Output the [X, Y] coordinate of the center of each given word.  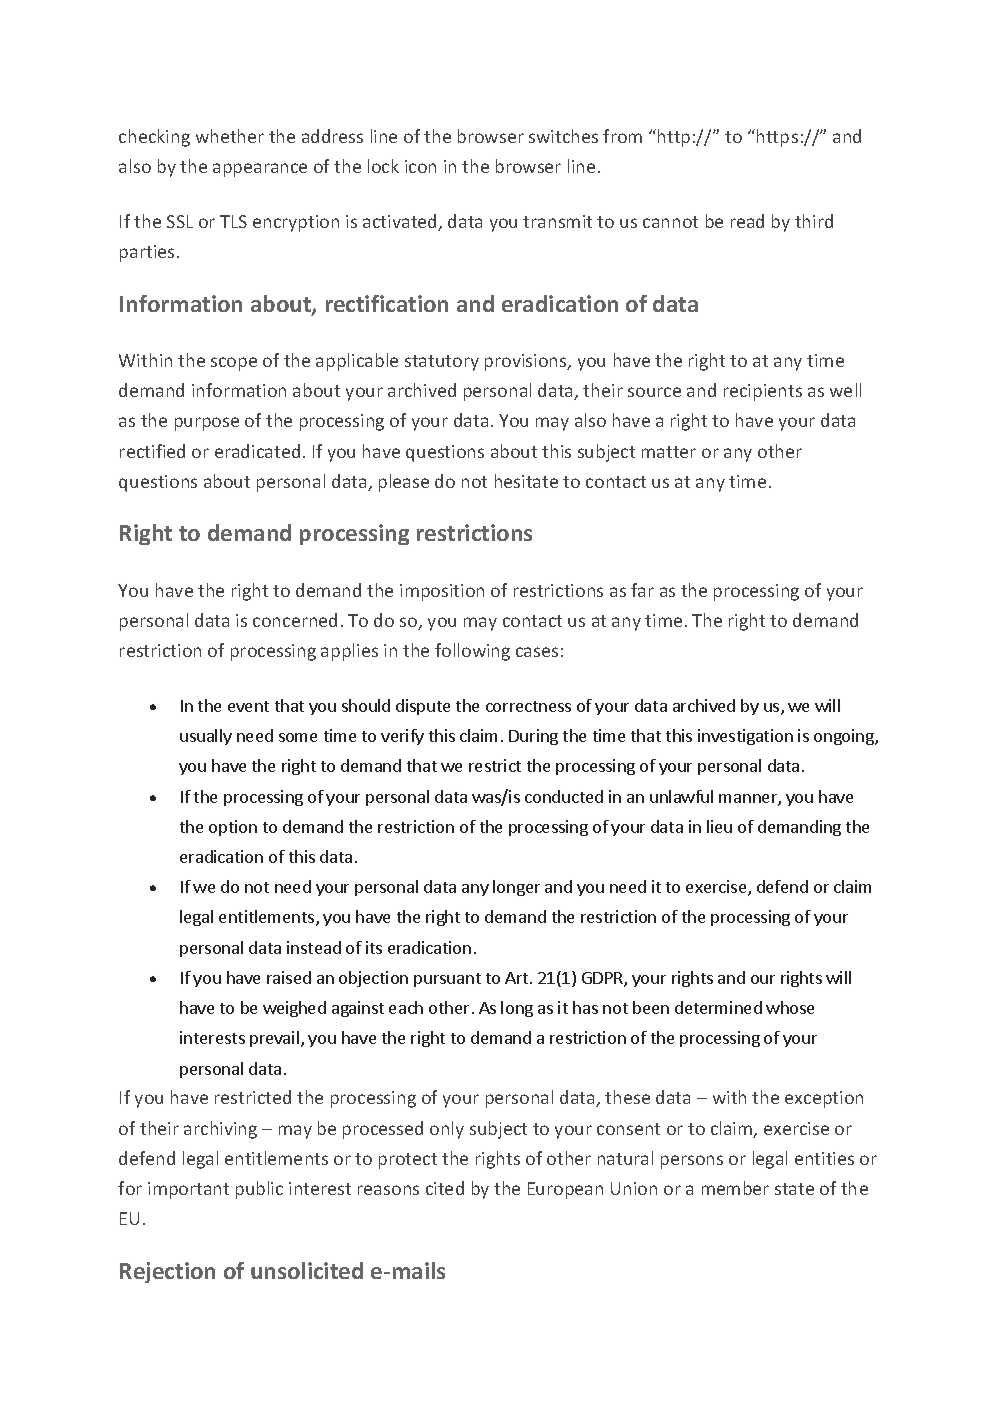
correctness [528, 706]
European [565, 1190]
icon [420, 166]
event [248, 706]
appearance [260, 170]
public [259, 1190]
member [735, 1188]
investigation [745, 737]
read [747, 221]
